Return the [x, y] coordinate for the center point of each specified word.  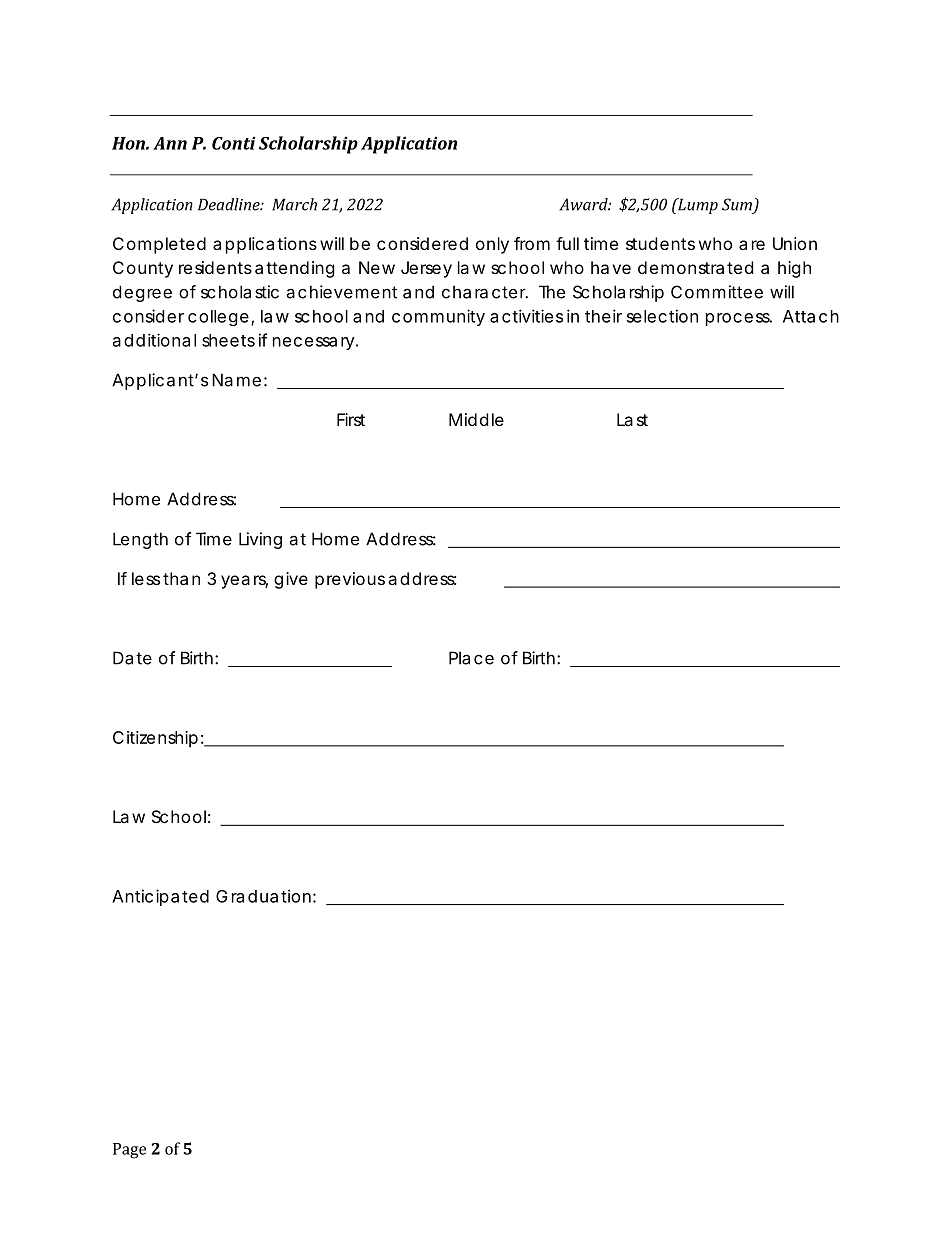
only [492, 245]
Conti [233, 143]
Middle [476, 419]
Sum [738, 205]
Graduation [263, 896]
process [739, 319]
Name [236, 380]
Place [471, 658]
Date [132, 658]
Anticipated [160, 897]
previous [350, 580]
